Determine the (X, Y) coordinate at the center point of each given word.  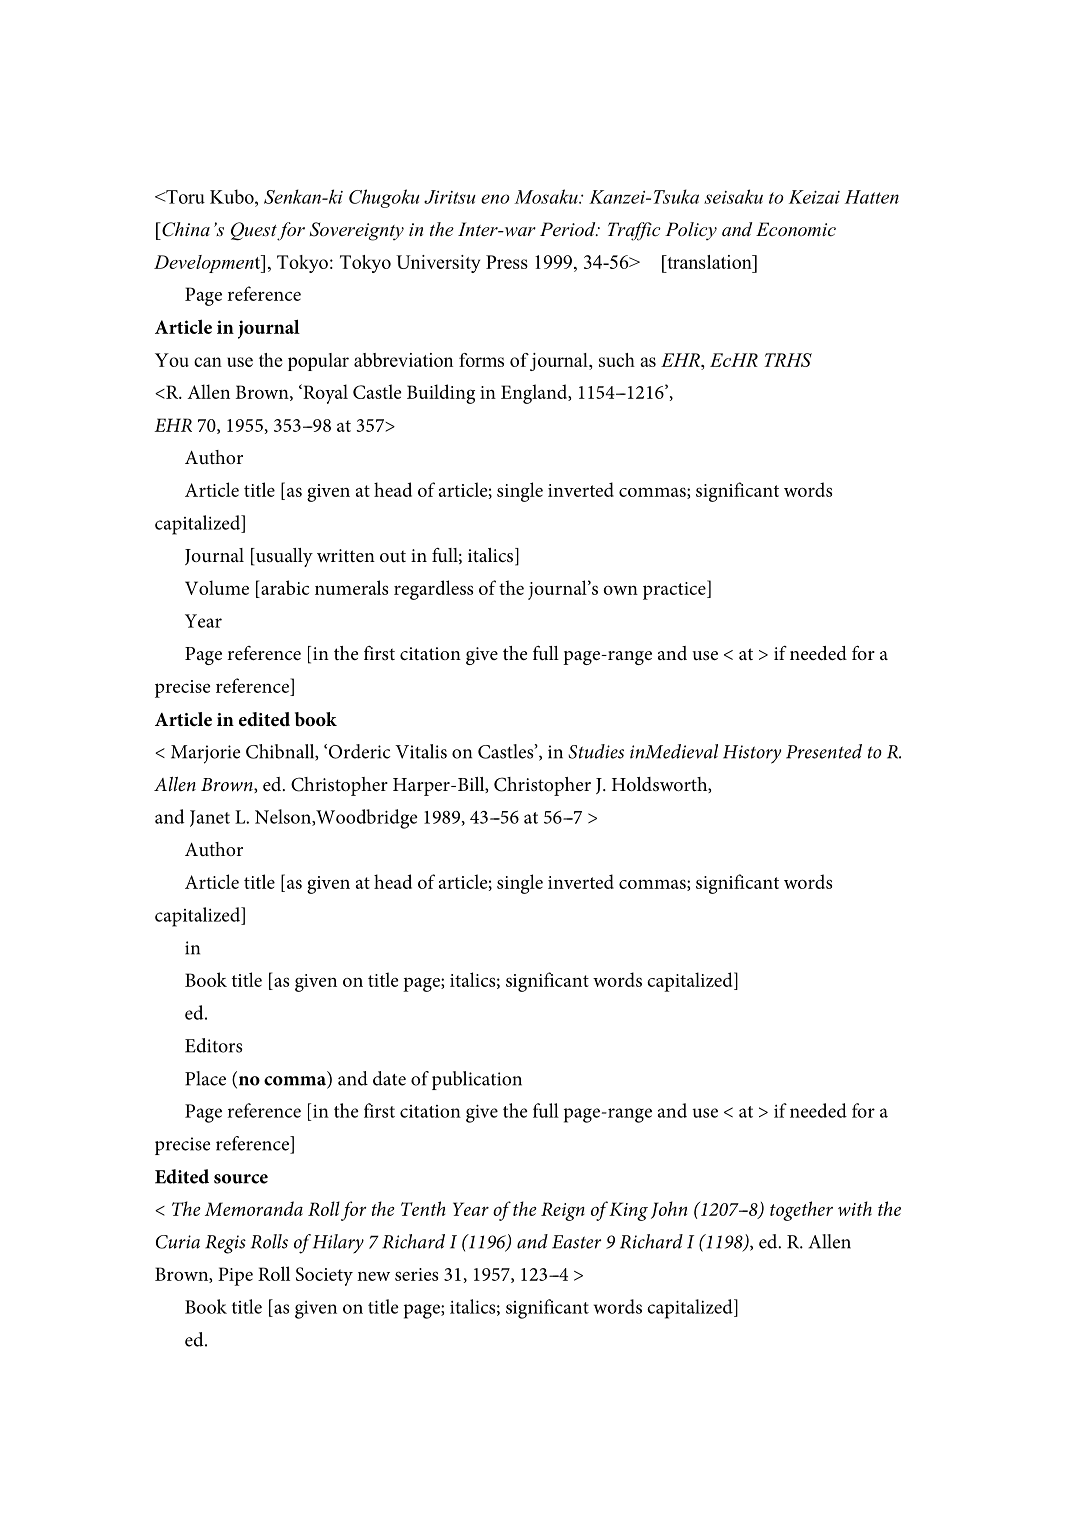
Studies (596, 751)
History (752, 754)
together (801, 1211)
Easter (576, 1242)
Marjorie (205, 754)
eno (495, 199)
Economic (796, 229)
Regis (225, 1244)
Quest (254, 231)
